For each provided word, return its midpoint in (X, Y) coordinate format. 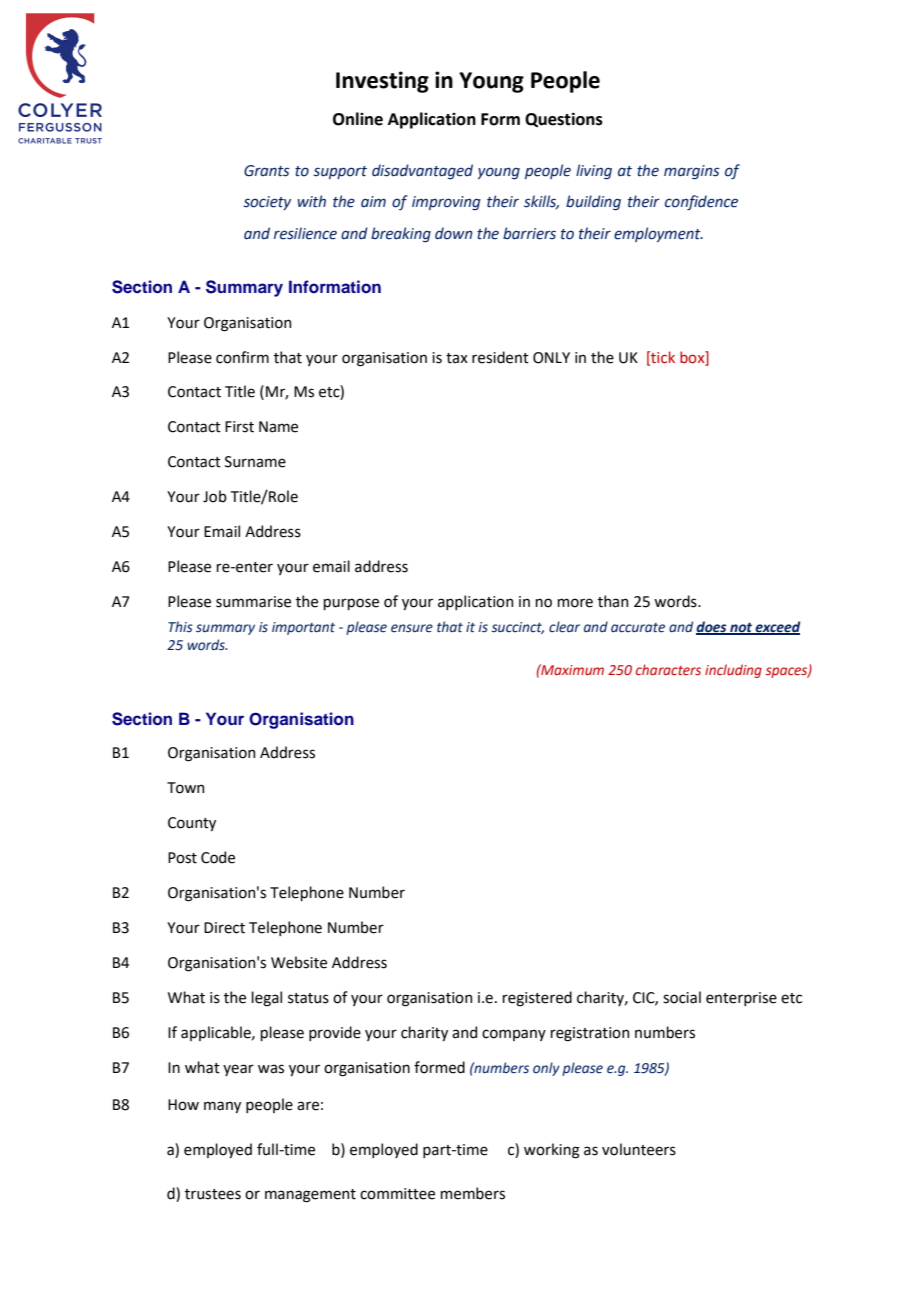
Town (185, 788)
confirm (242, 357)
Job (215, 496)
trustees (213, 1194)
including (733, 671)
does (712, 628)
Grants (267, 171)
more (575, 603)
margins (692, 172)
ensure (412, 628)
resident (500, 357)
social (682, 997)
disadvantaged (422, 171)
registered (537, 999)
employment (658, 234)
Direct (224, 928)
